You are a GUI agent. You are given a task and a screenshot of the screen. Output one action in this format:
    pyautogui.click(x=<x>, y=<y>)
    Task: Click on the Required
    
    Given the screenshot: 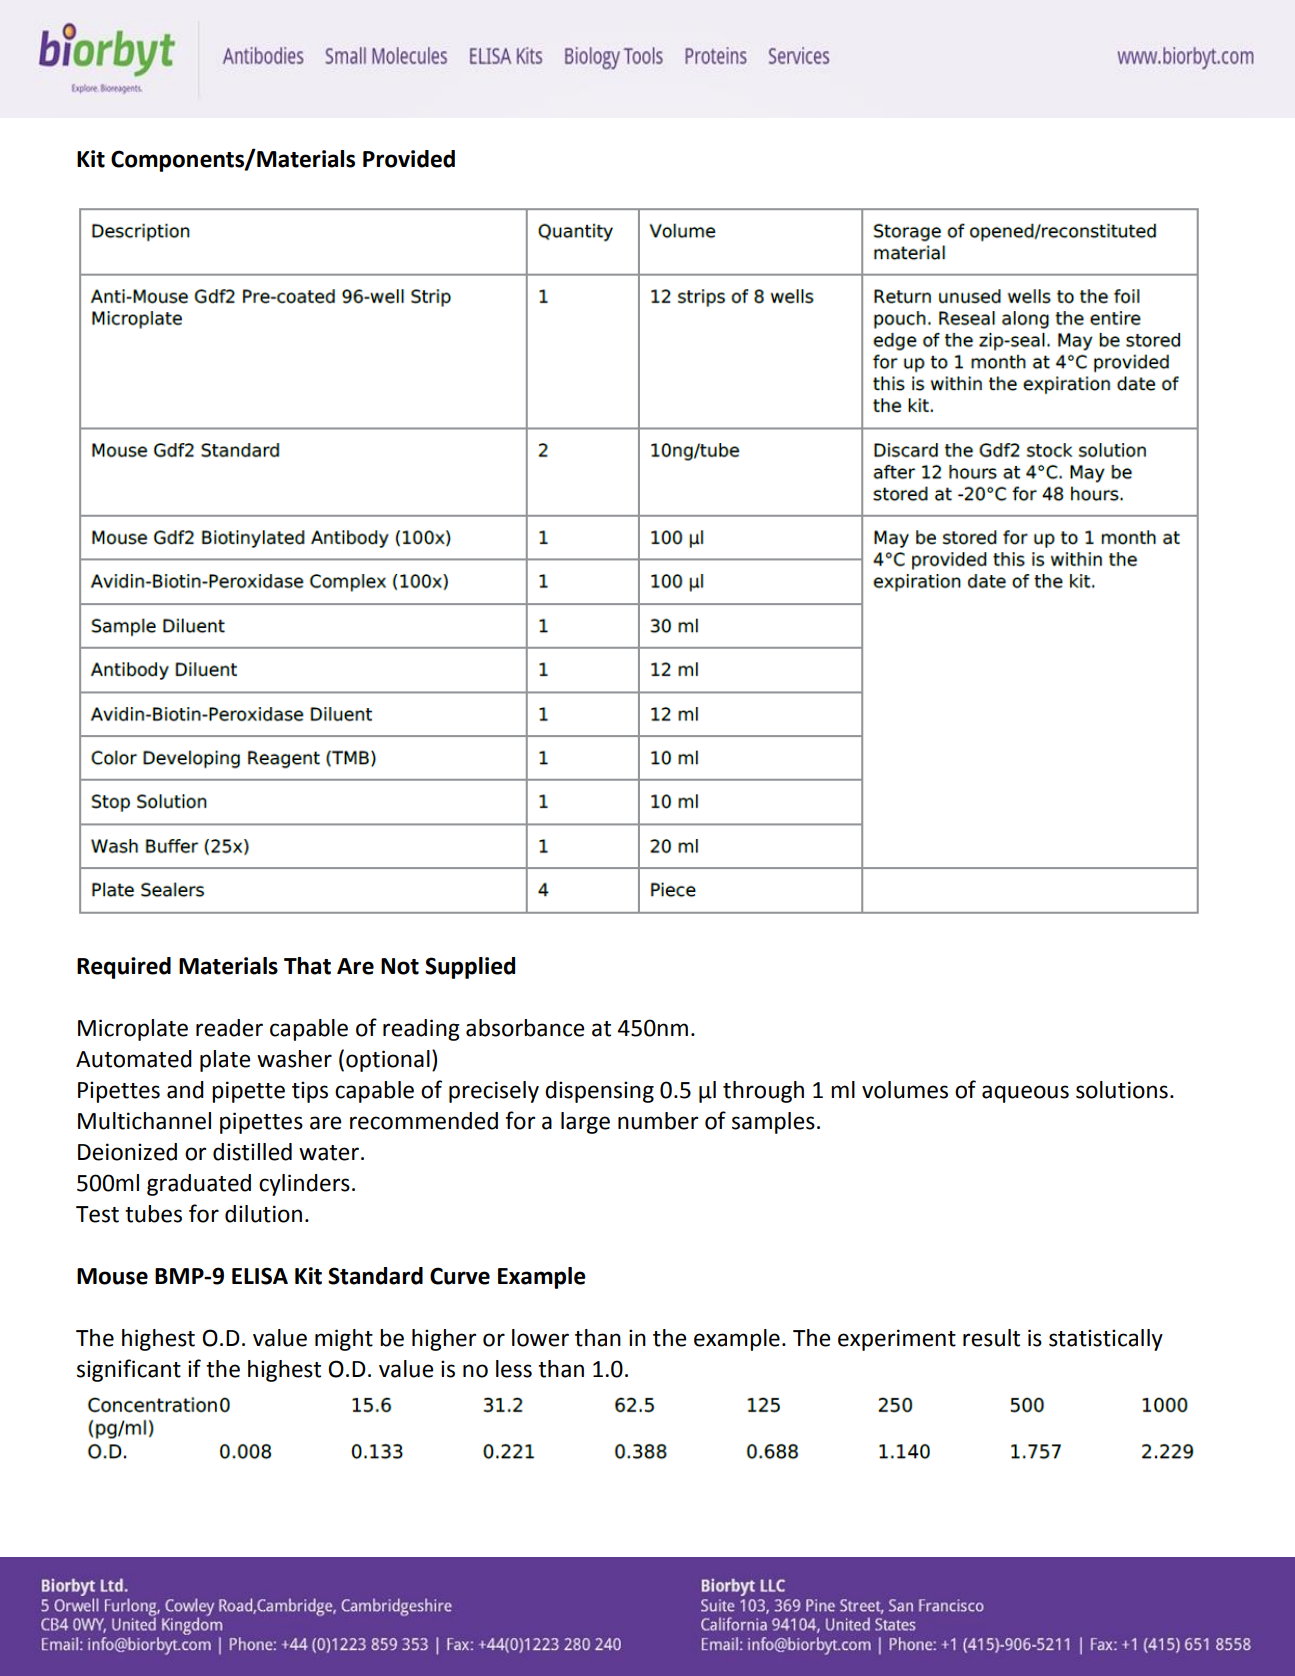 What is the action you would take?
    pyautogui.click(x=124, y=968)
